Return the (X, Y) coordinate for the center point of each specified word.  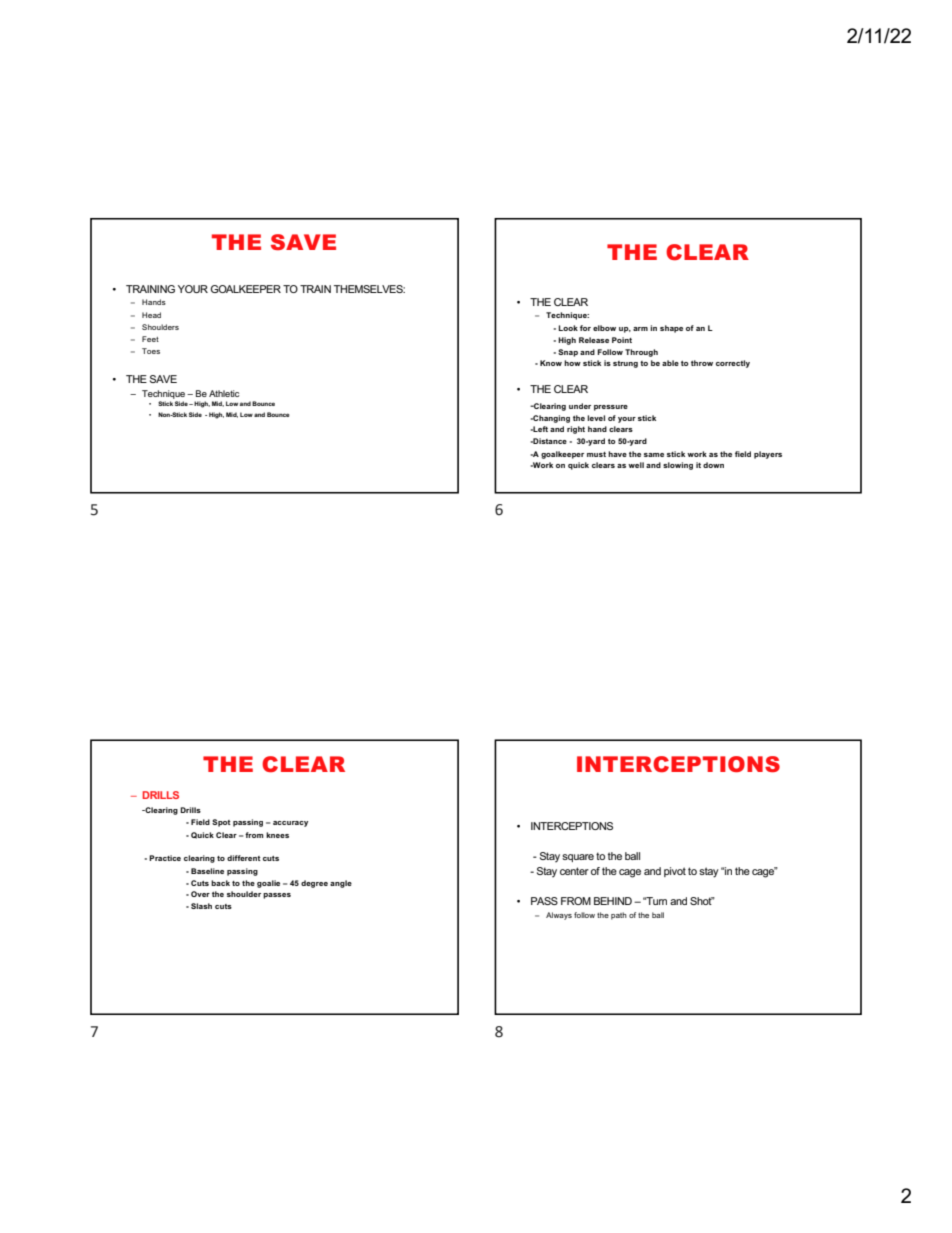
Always (559, 916)
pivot (675, 872)
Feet (150, 339)
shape (671, 329)
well (636, 465)
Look (568, 328)
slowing (678, 466)
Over (200, 894)
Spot (221, 823)
